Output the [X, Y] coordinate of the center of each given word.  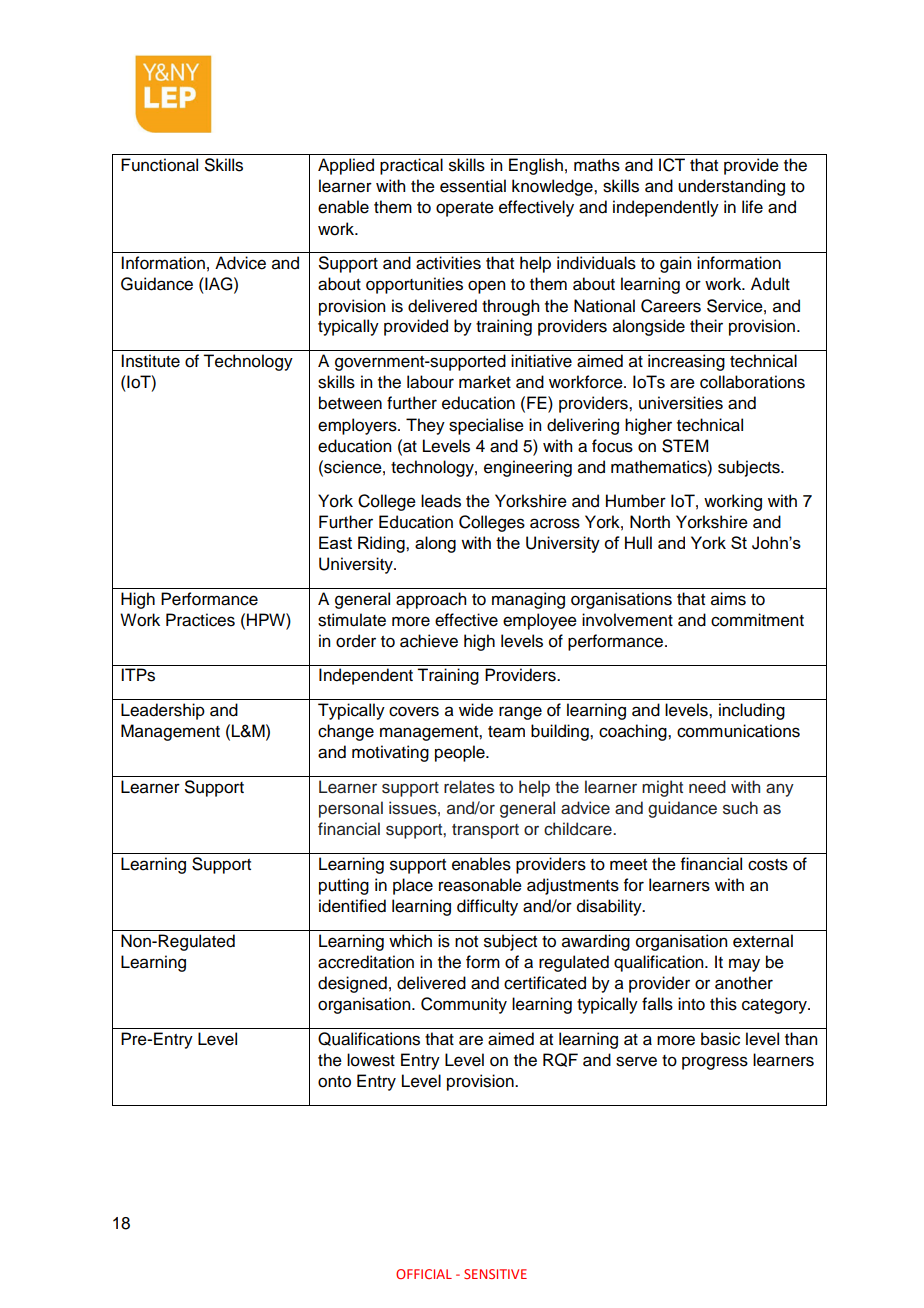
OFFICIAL [424, 1274]
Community [464, 1005]
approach [431, 600]
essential [473, 186]
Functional [159, 165]
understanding [731, 187]
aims [728, 599]
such [740, 808]
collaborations [752, 382]
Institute [150, 361]
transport [485, 831]
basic [720, 1039]
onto [334, 1082]
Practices [200, 620]
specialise [486, 426]
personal [351, 809]
